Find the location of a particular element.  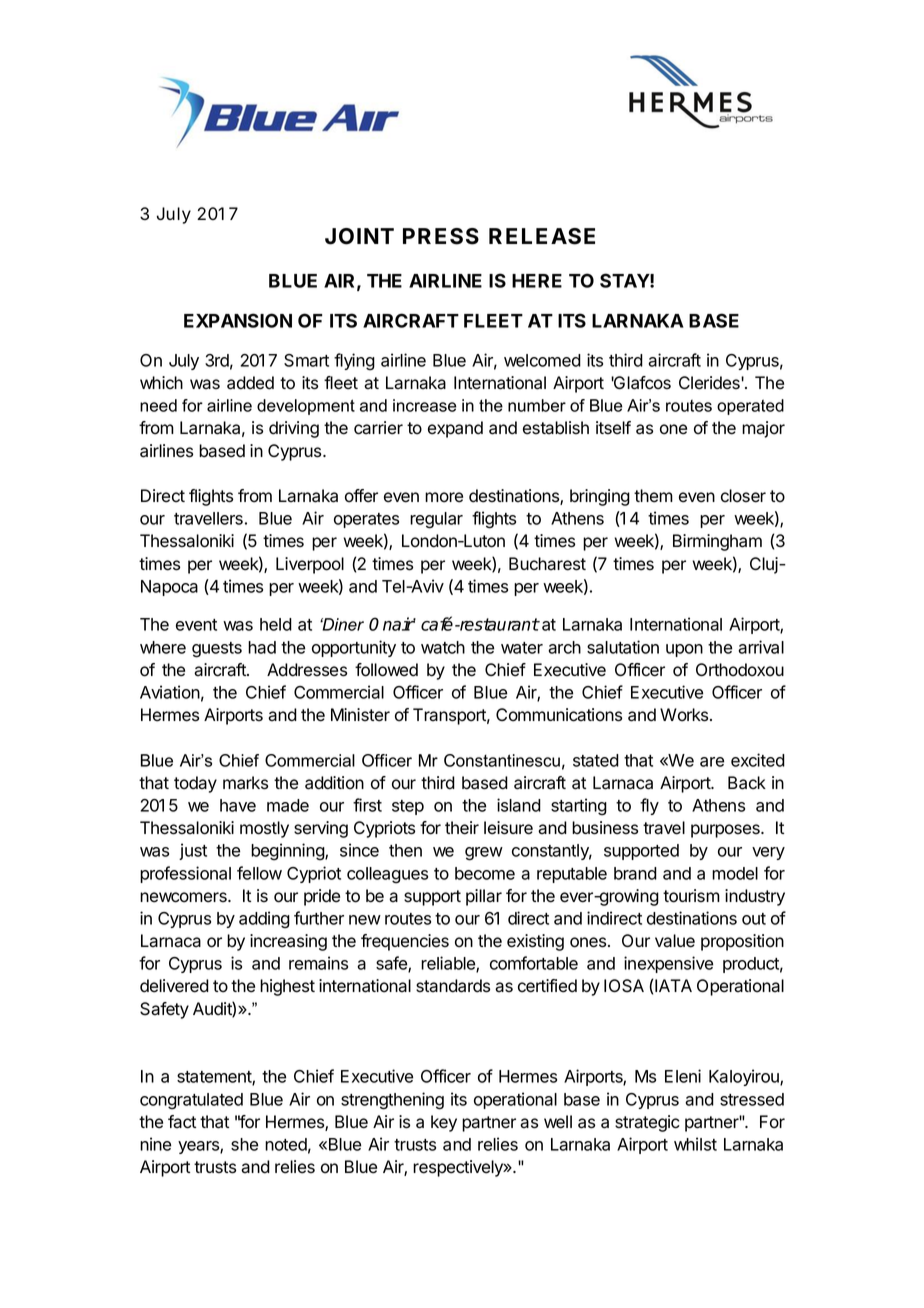

adding is located at coordinates (264, 920).
